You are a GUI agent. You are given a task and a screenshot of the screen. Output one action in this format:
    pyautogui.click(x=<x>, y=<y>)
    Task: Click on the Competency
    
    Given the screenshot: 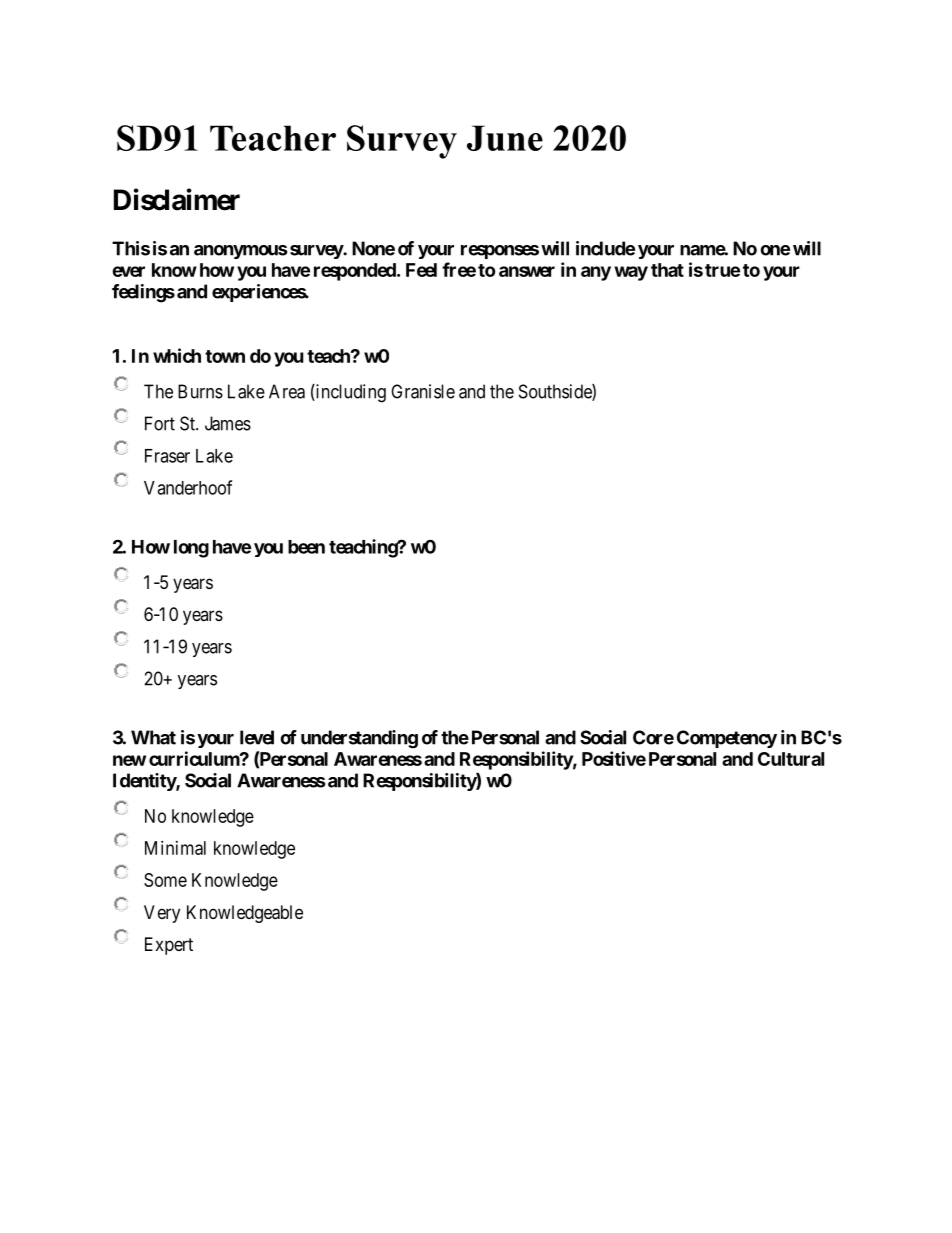 What is the action you would take?
    pyautogui.click(x=727, y=739)
